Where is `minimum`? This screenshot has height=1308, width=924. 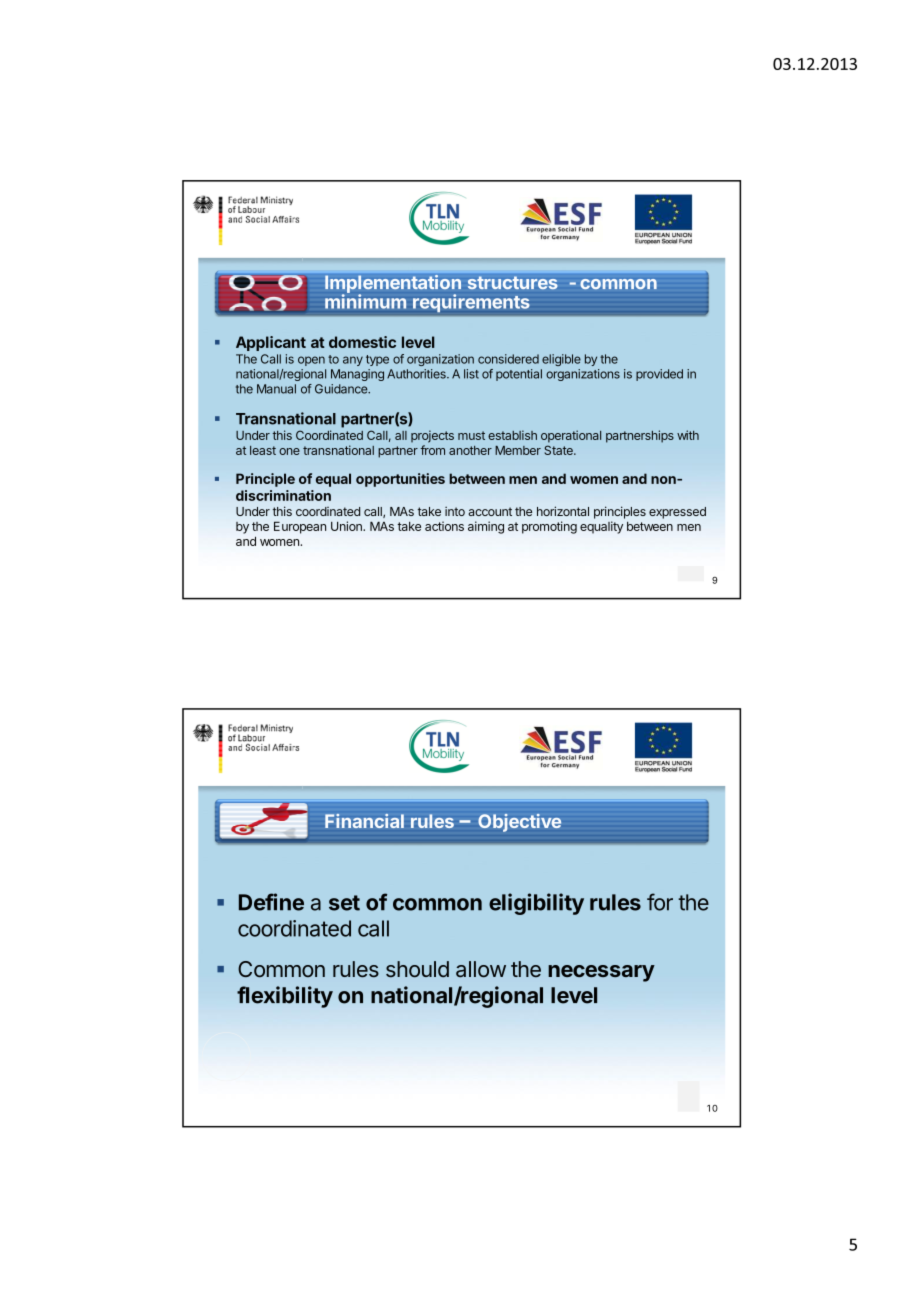 minimum is located at coordinates (365, 301).
